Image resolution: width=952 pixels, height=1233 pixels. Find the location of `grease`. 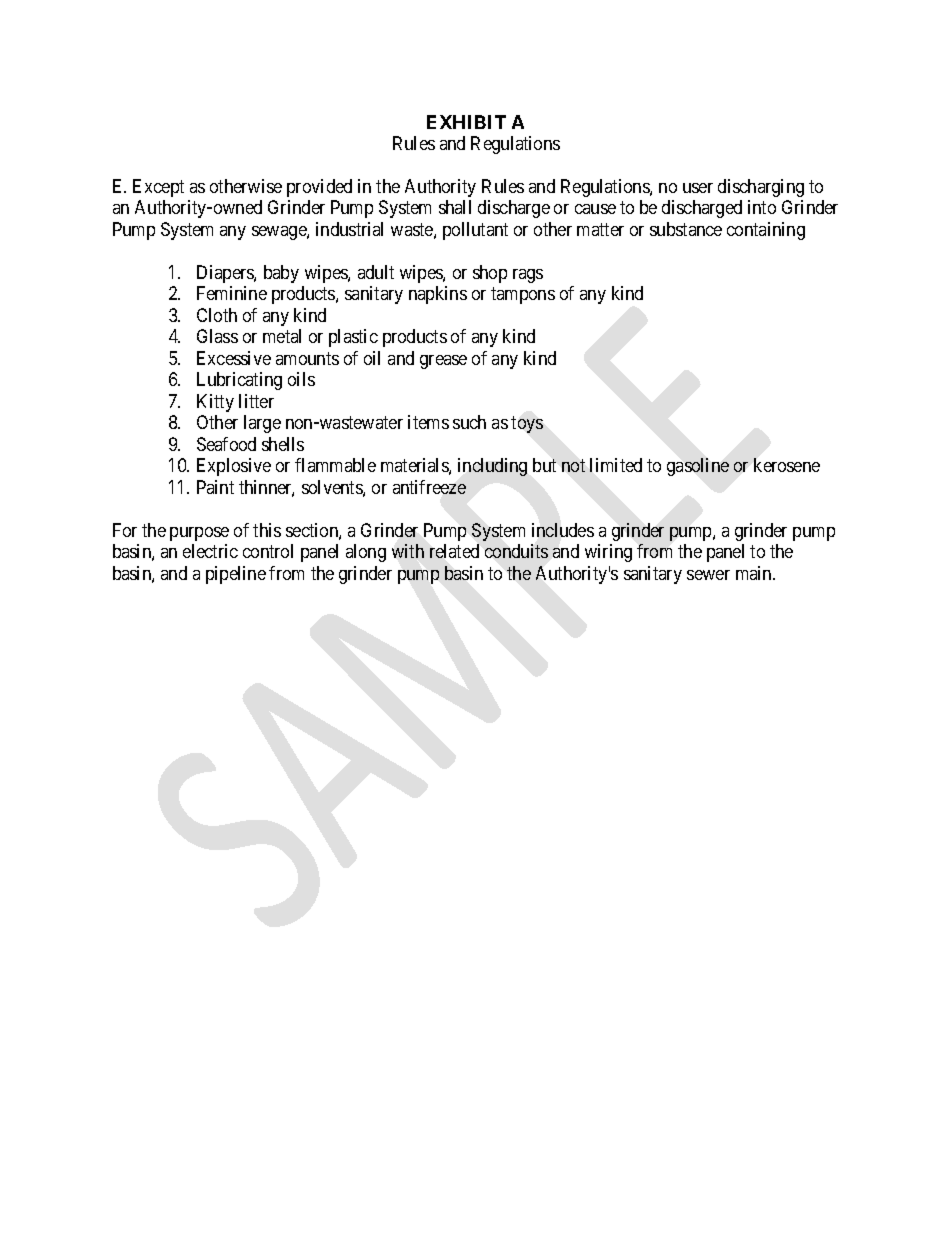

grease is located at coordinates (443, 362).
